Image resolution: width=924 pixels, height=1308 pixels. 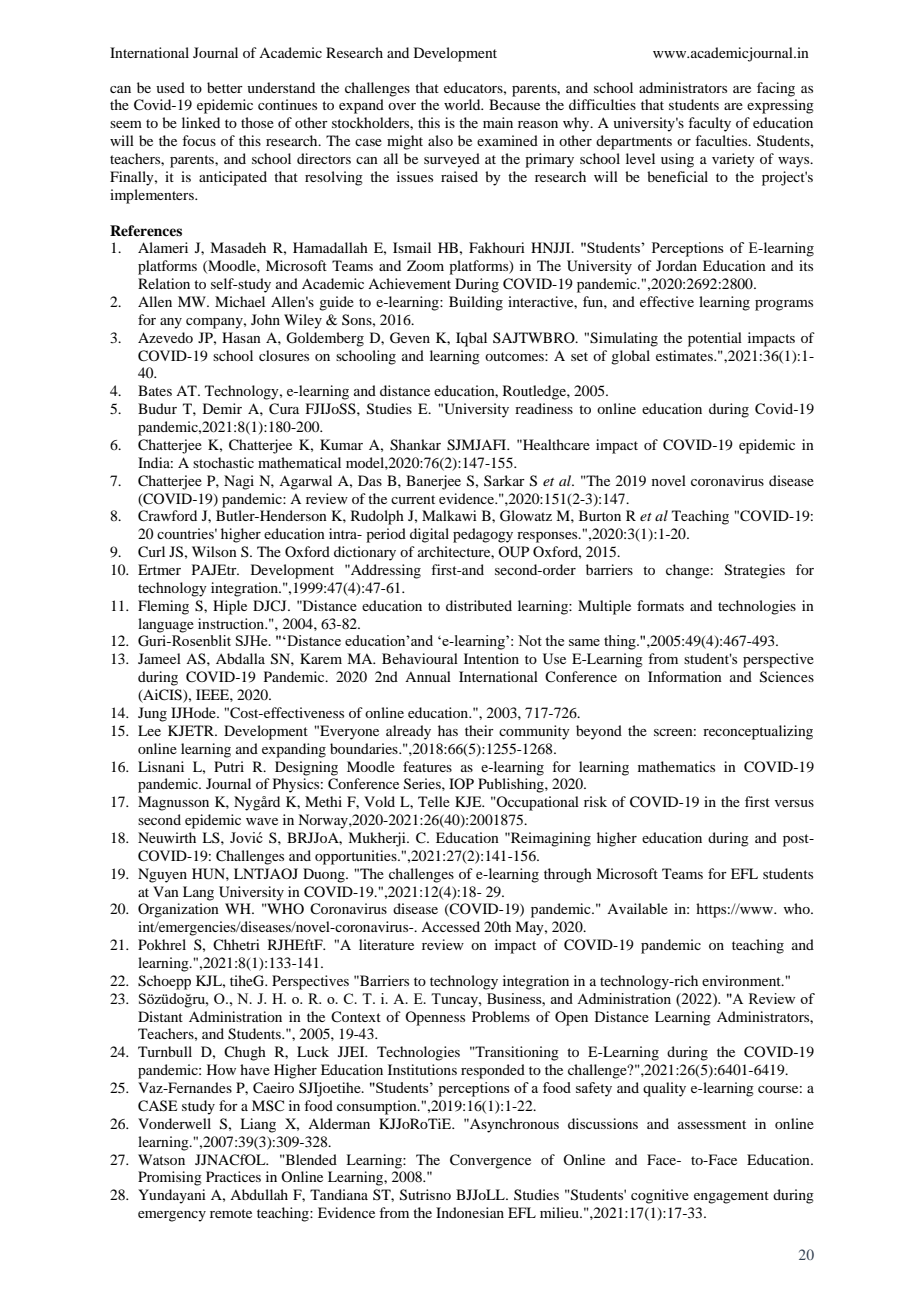 I want to click on faculty, so click(x=709, y=124).
